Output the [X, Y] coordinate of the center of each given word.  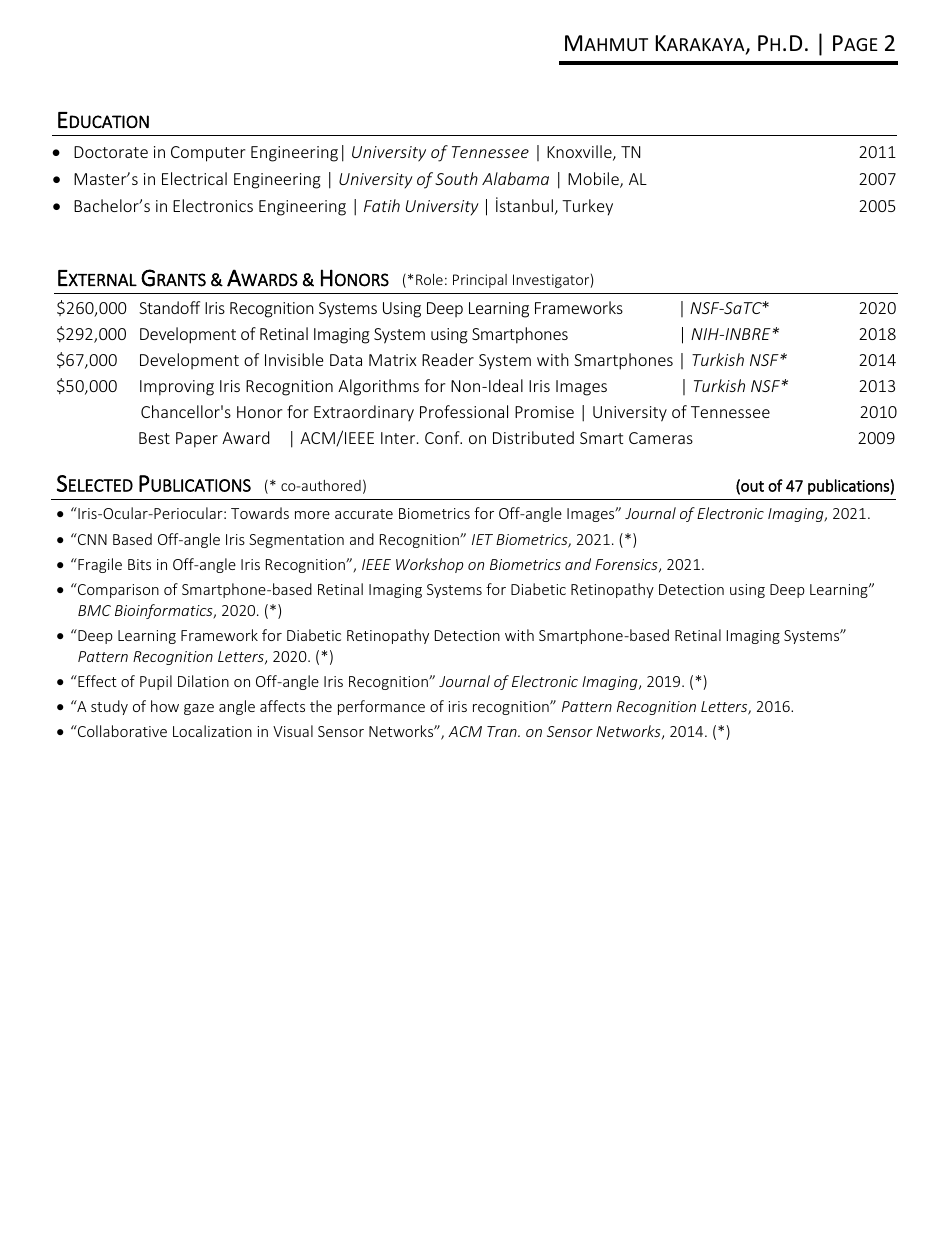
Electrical [194, 178]
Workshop [429, 565]
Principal [480, 281]
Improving [177, 388]
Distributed [533, 437]
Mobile [594, 180]
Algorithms [378, 387]
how [165, 706]
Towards [260, 513]
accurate [364, 514]
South [456, 178]
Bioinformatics [165, 611]
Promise [544, 412]
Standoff [169, 307]
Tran [503, 731]
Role [429, 279]
